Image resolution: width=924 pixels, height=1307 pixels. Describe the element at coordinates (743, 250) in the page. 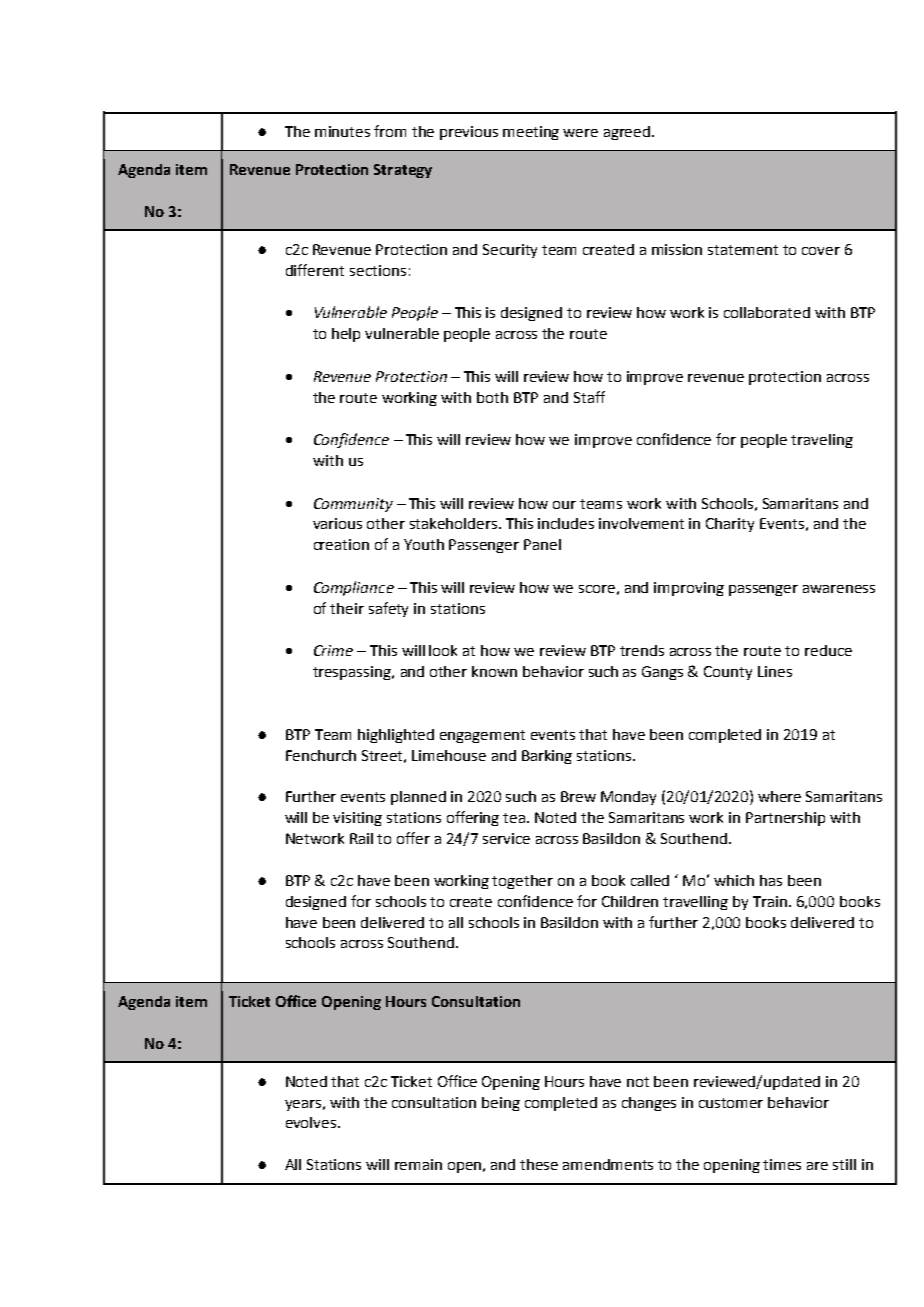

I see `statement` at that location.
